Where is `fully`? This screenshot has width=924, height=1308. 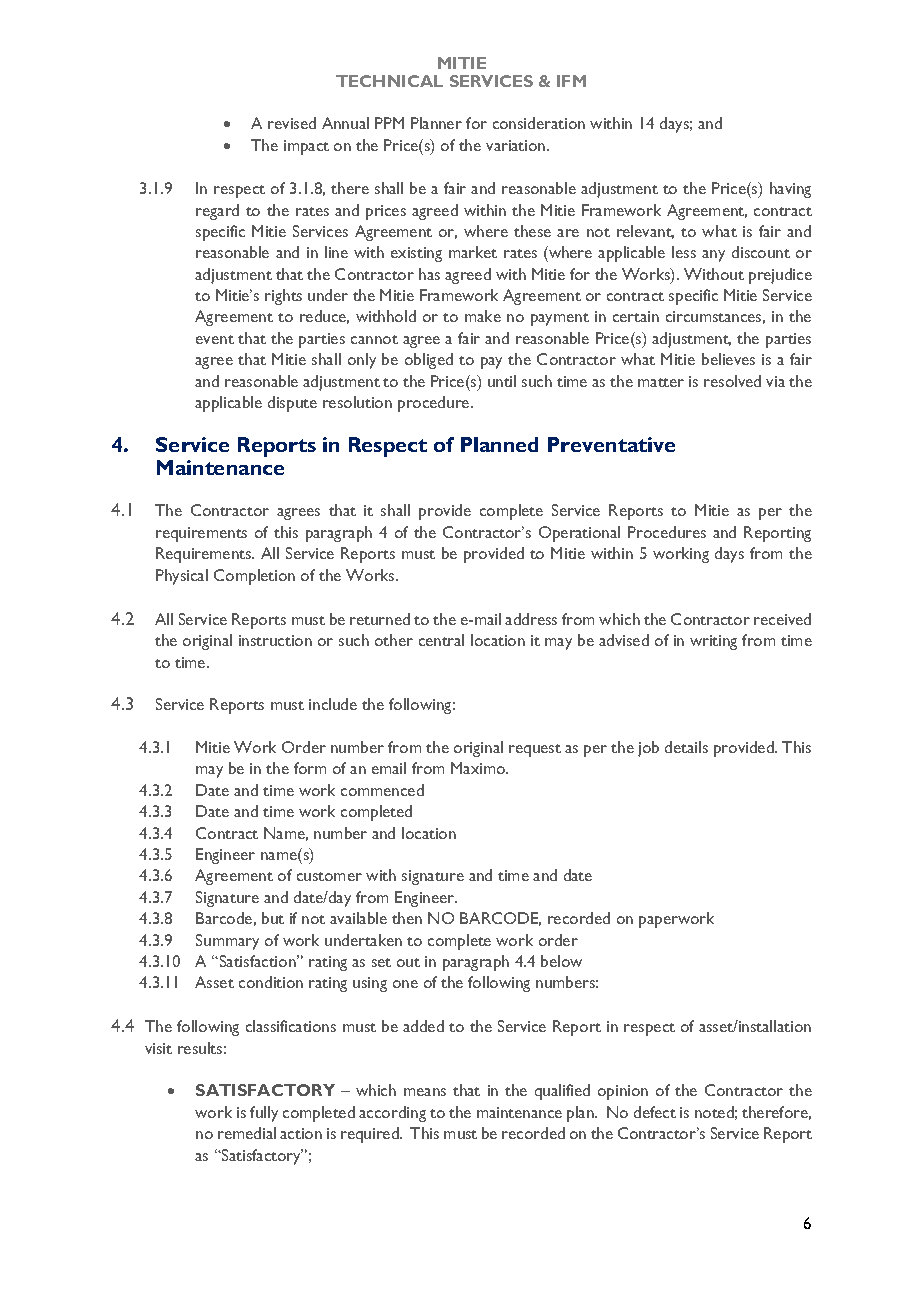 fully is located at coordinates (264, 1114).
